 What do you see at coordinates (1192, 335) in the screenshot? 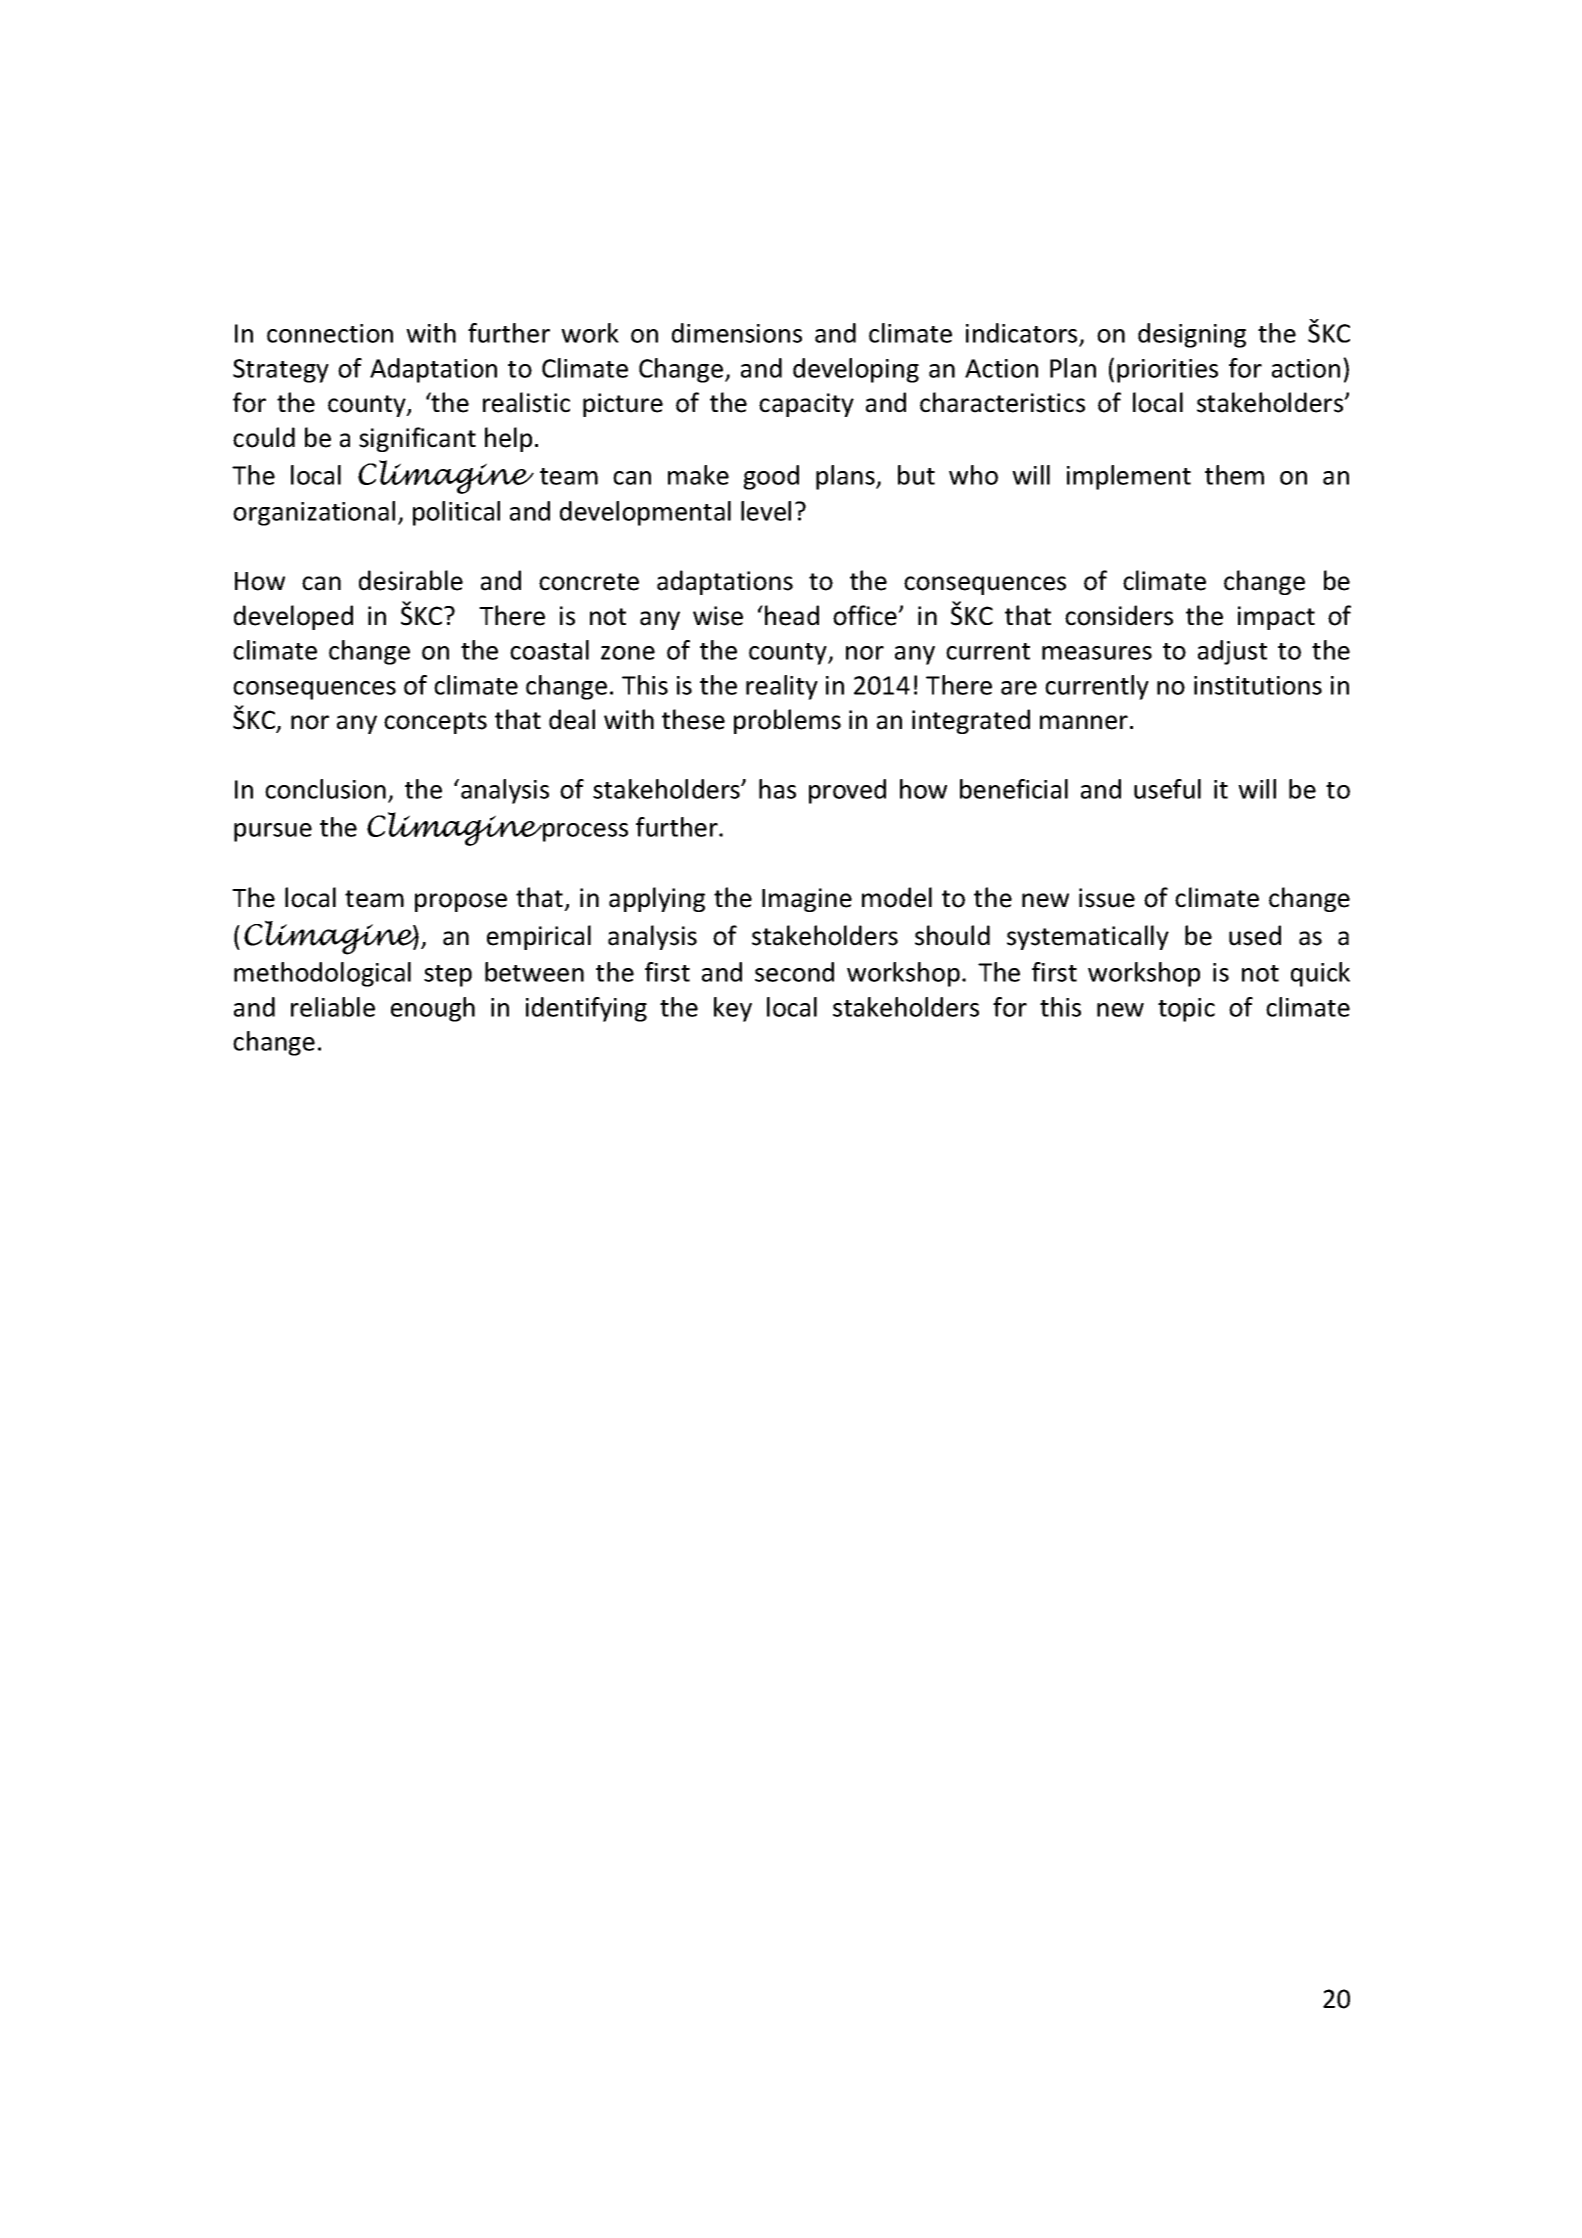
I see `designing` at bounding box center [1192, 335].
